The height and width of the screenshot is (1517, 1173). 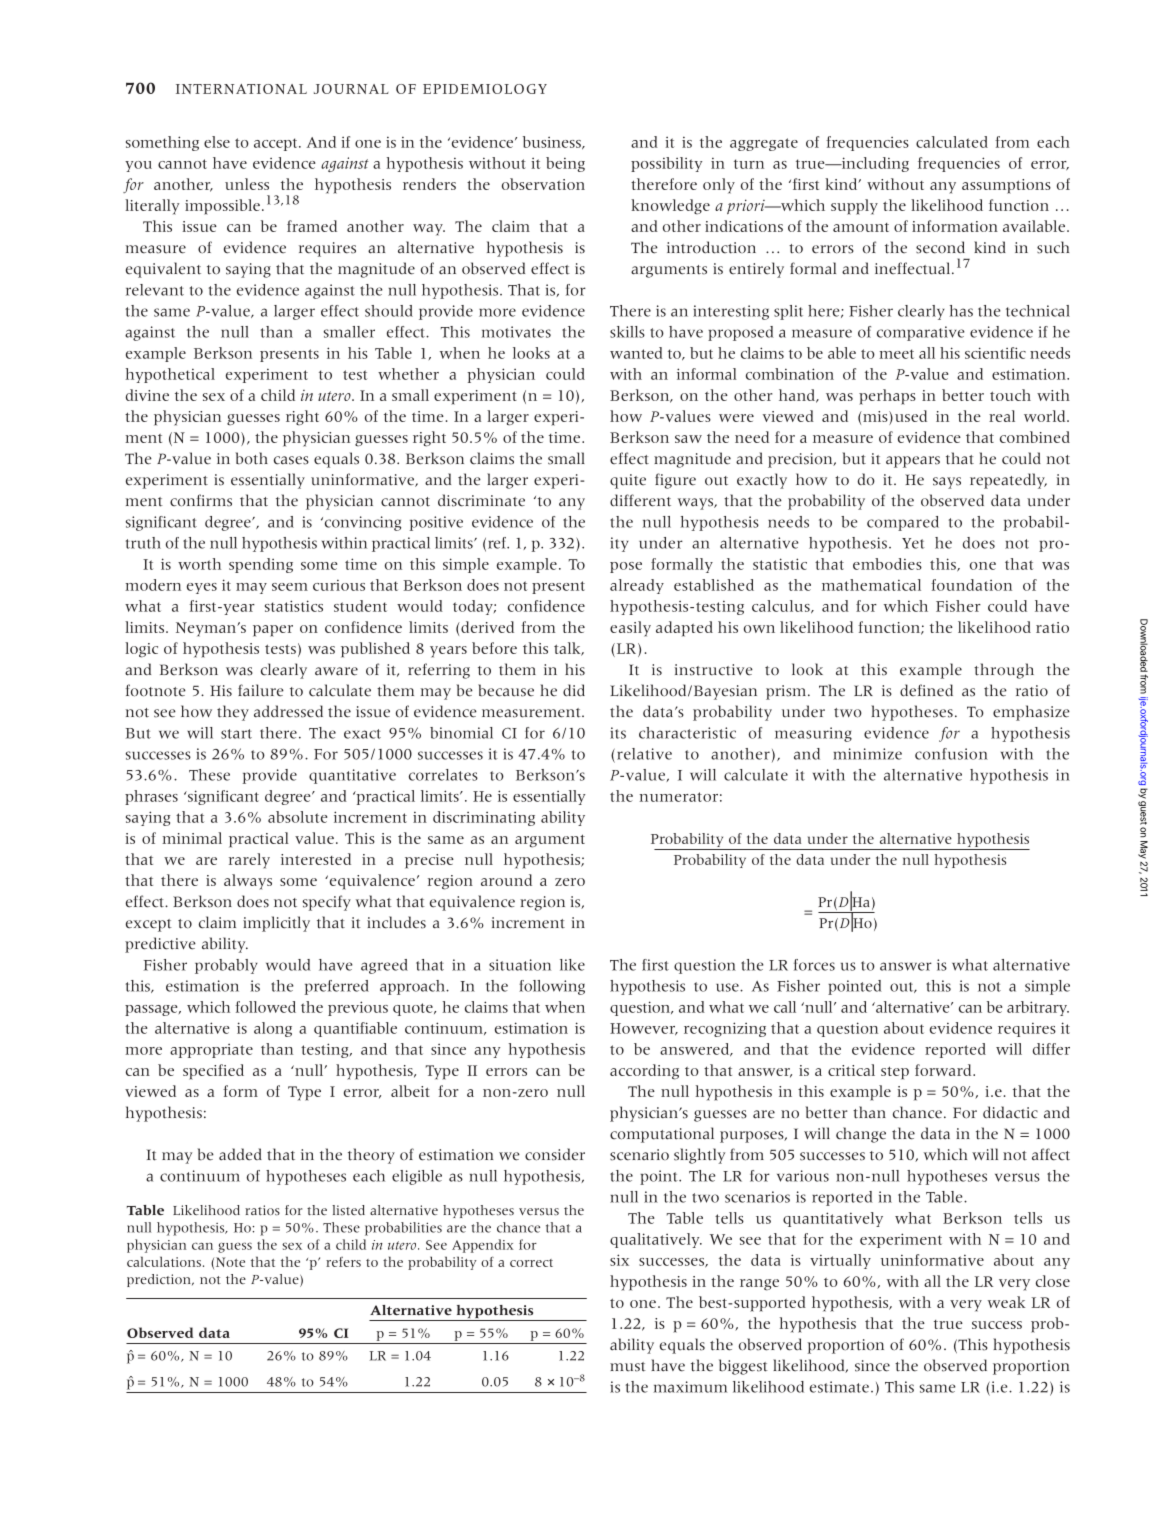 I want to click on must, so click(x=628, y=1367).
